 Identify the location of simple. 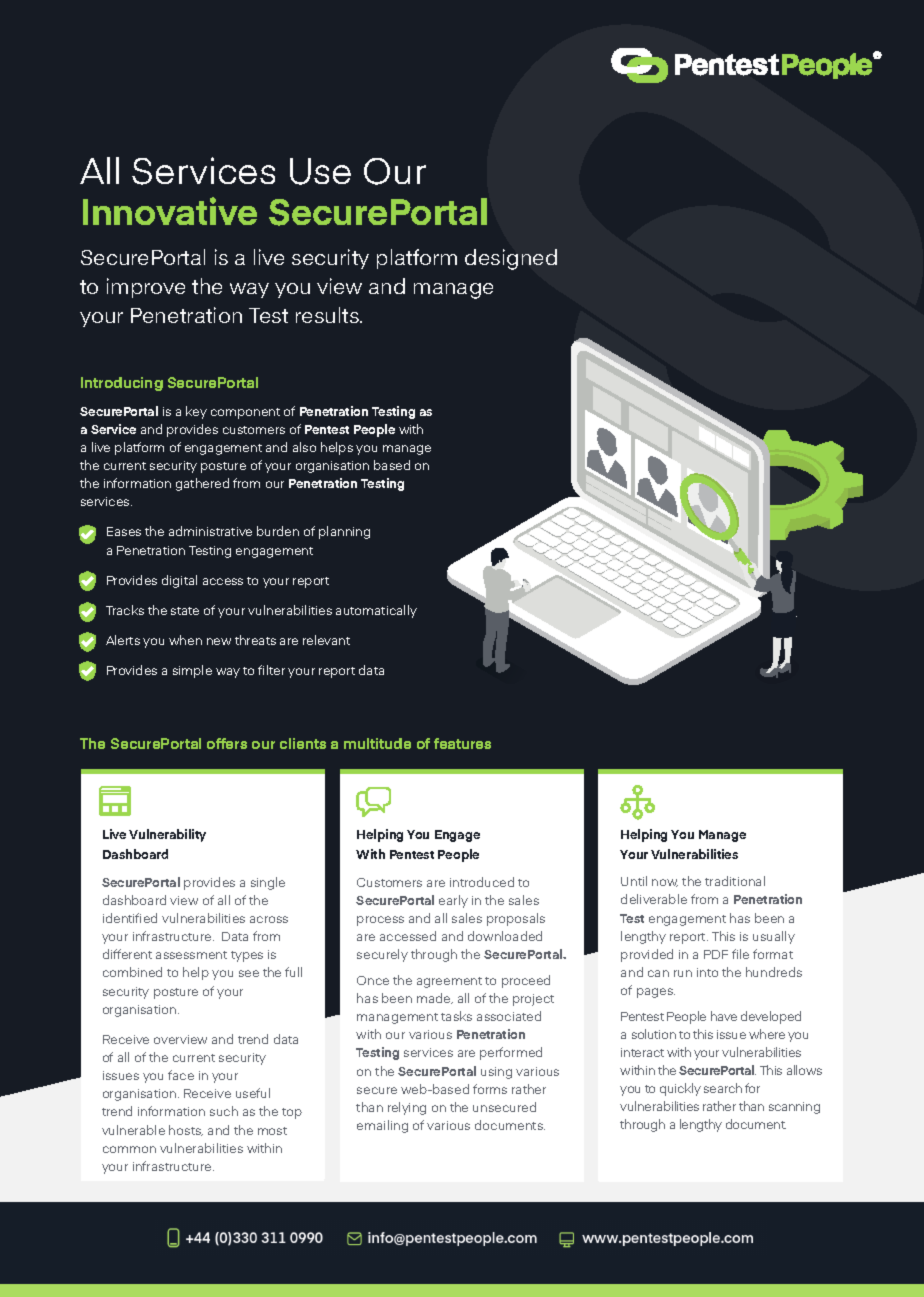
(192, 671).
